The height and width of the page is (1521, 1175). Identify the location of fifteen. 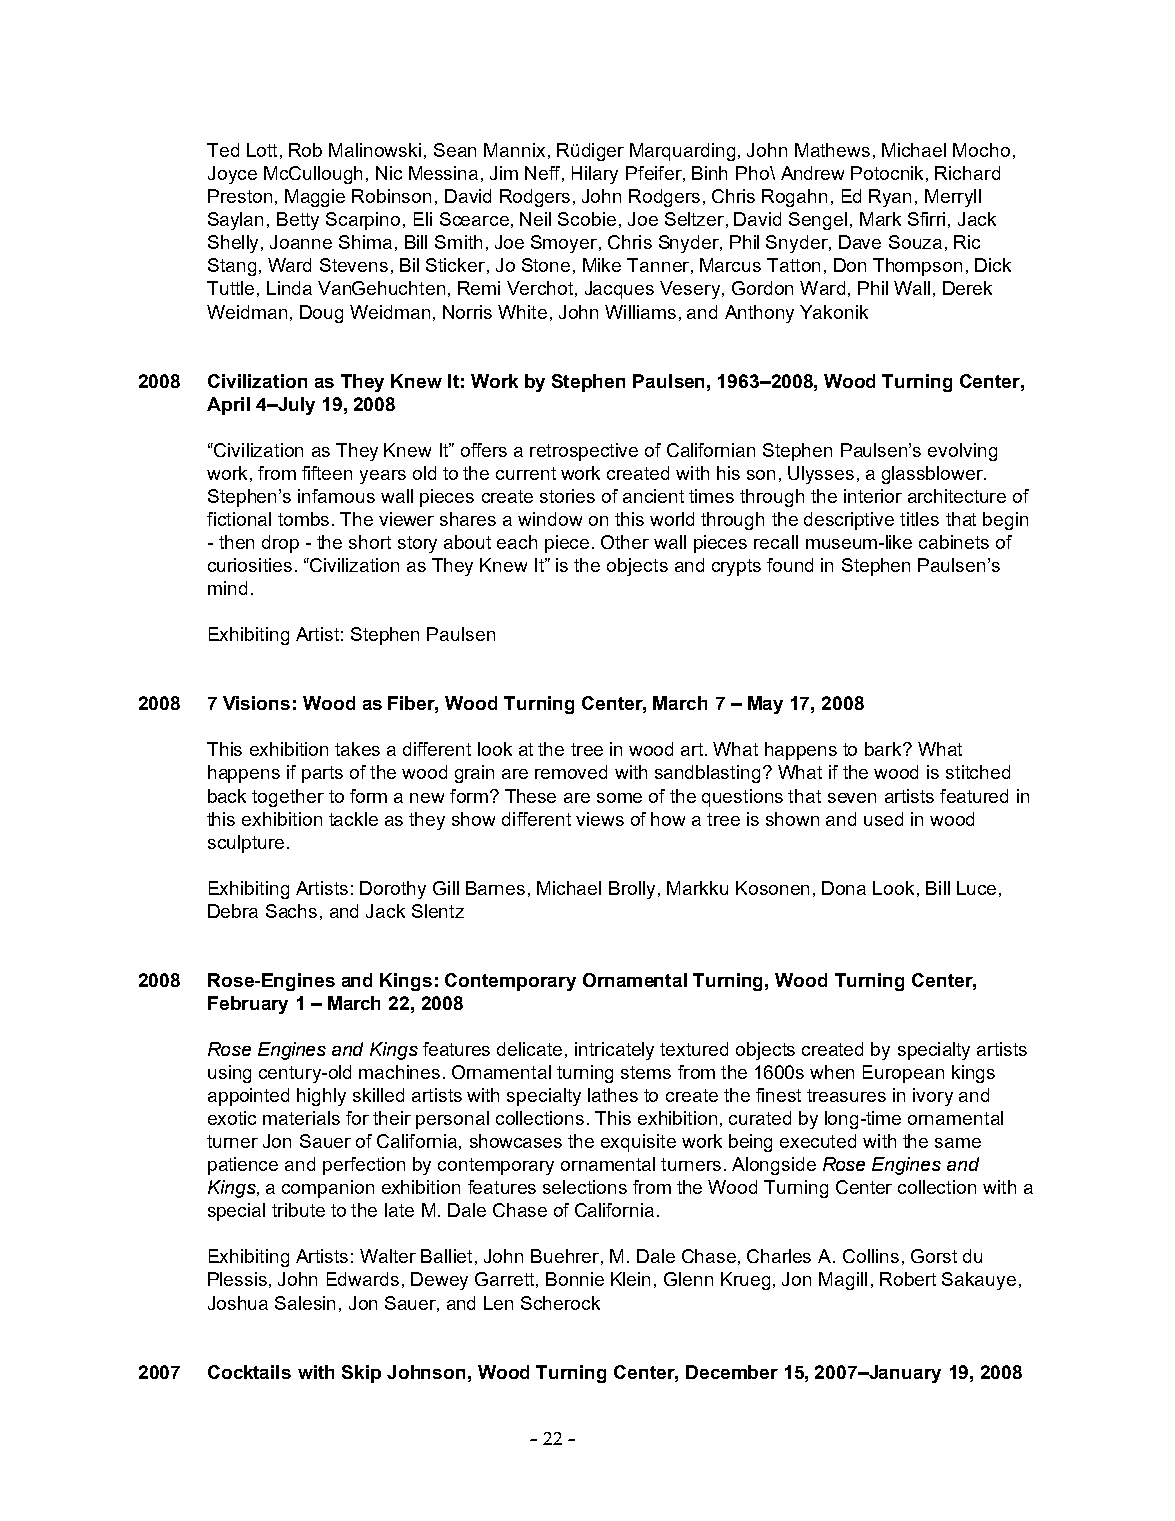
(327, 473).
